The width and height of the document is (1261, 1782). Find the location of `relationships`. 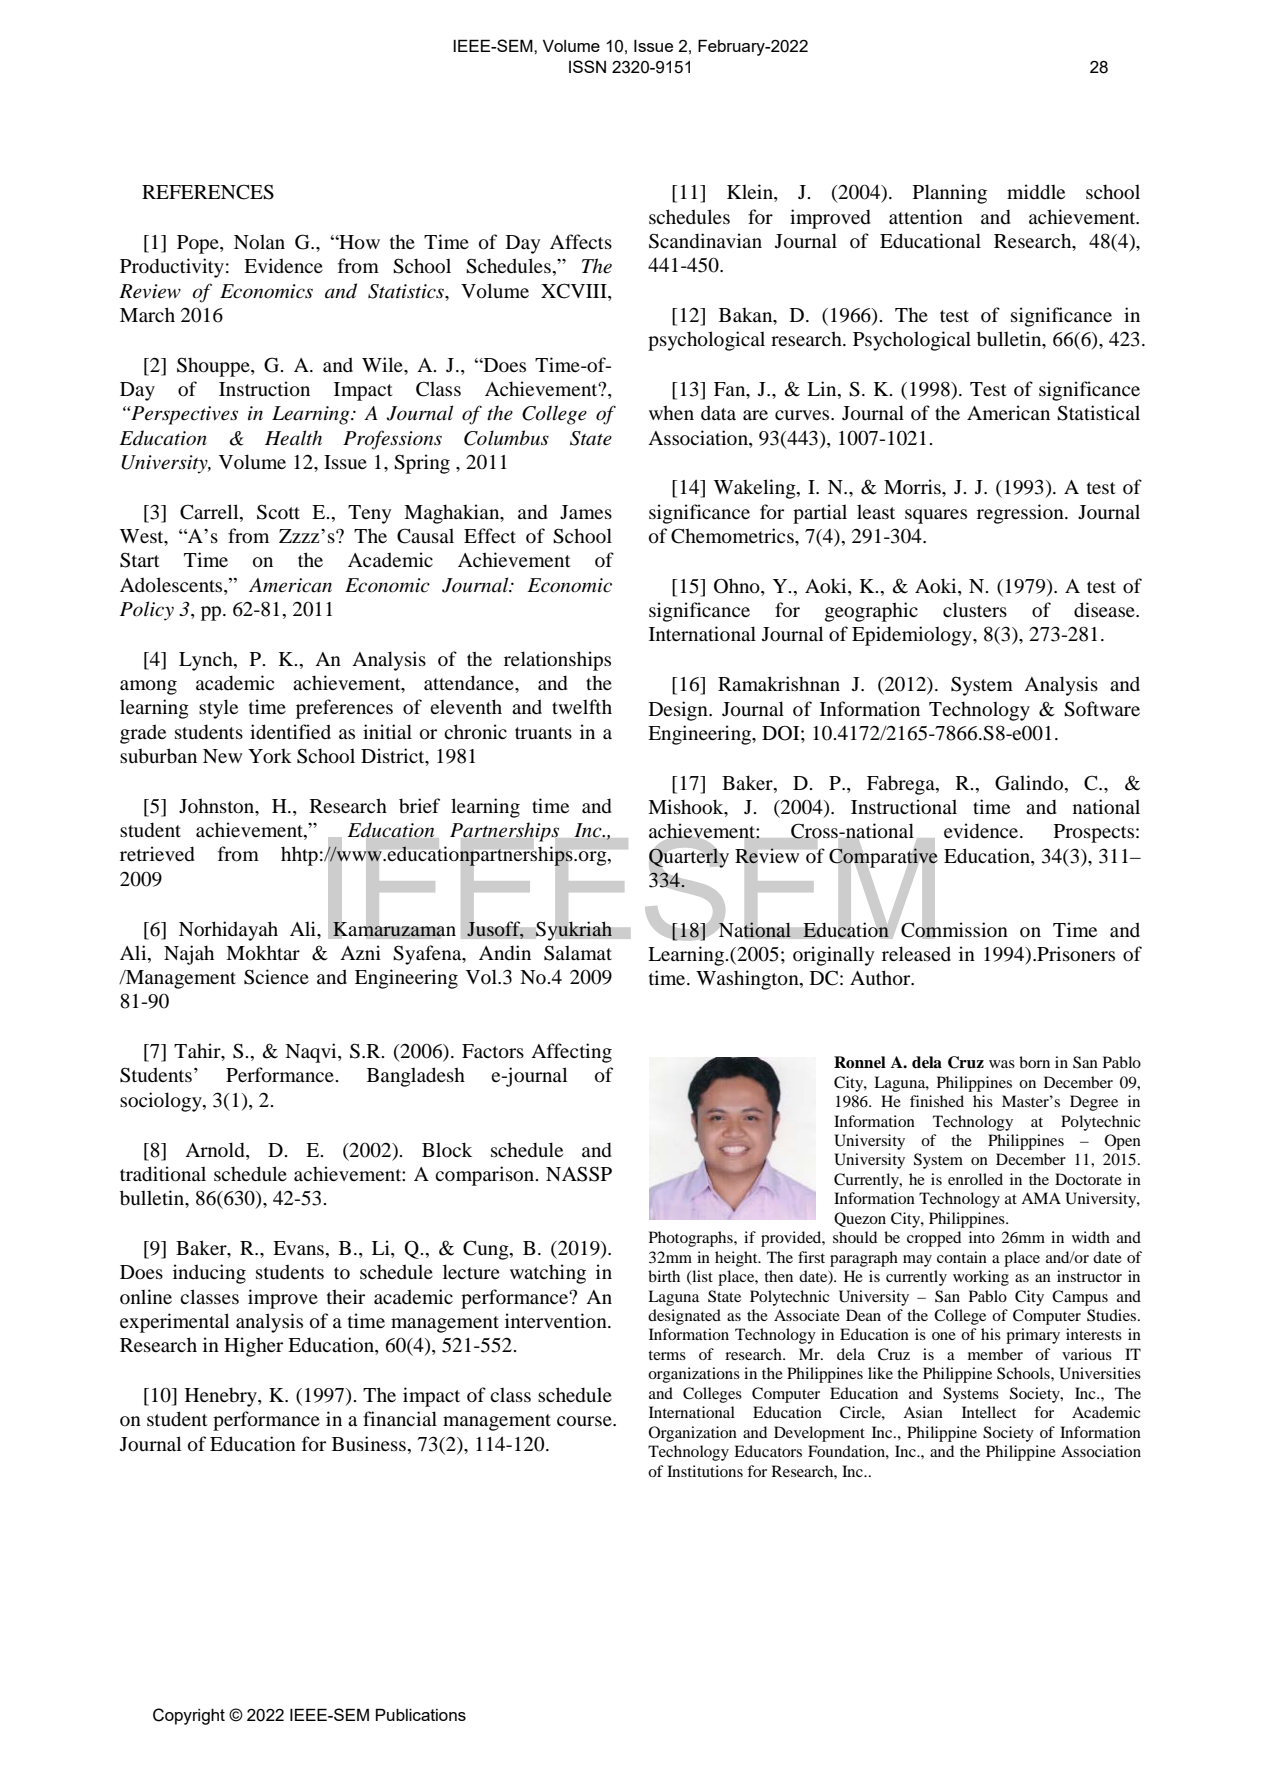

relationships is located at coordinates (557, 661).
